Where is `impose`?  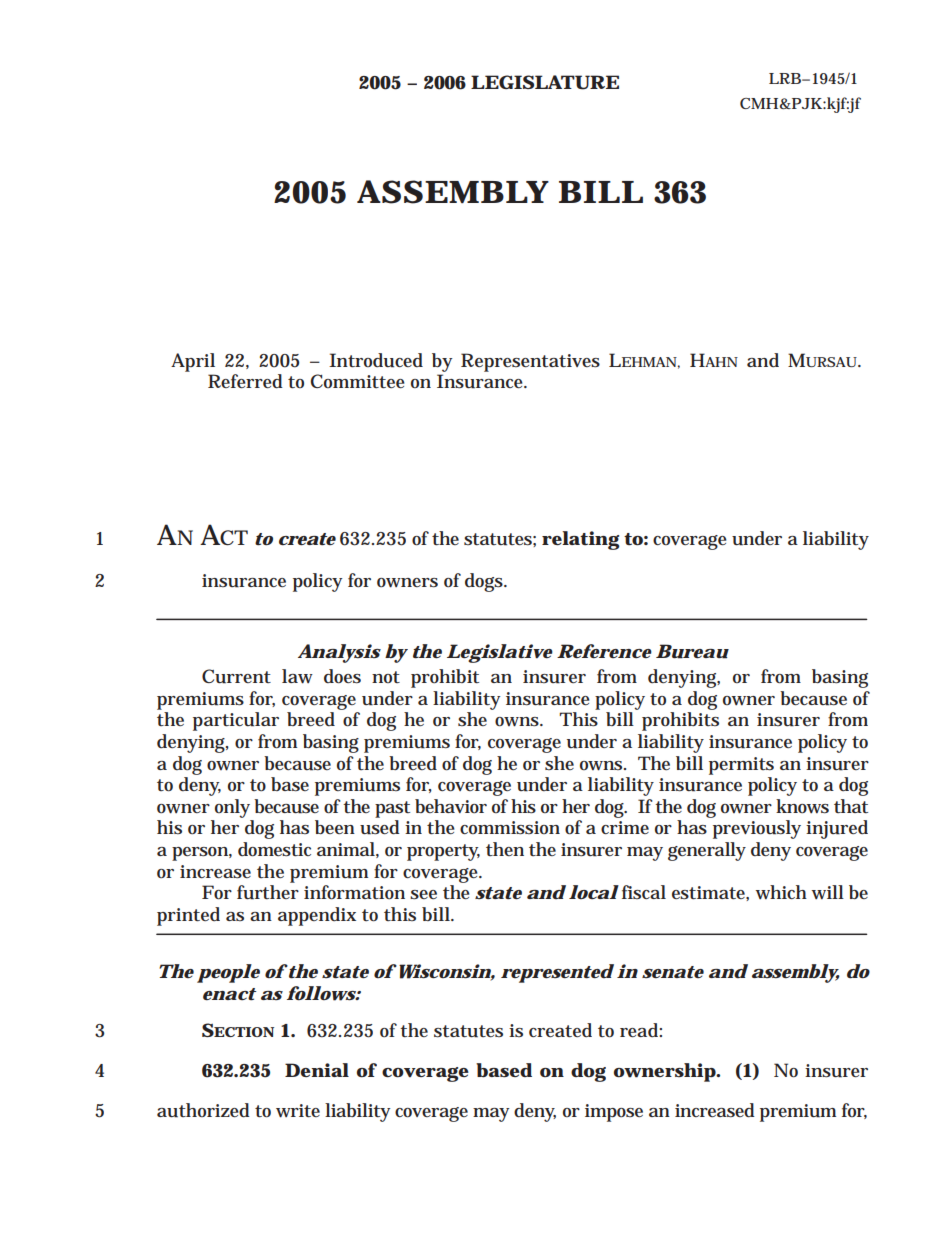
impose is located at coordinates (614, 1113).
